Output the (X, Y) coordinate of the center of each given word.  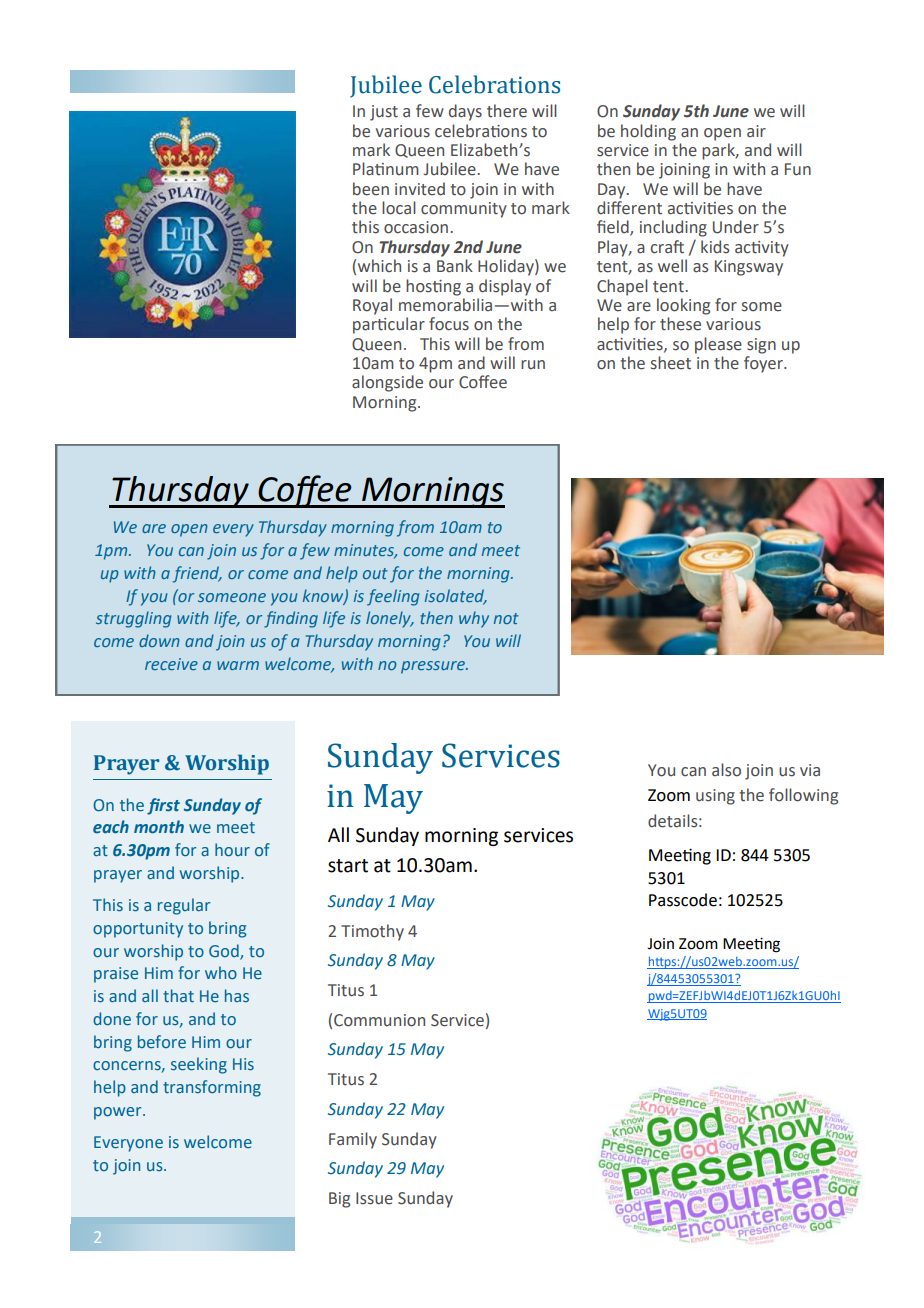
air (756, 131)
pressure (434, 667)
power (119, 1113)
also (726, 770)
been (371, 189)
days (465, 112)
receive (171, 664)
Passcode (683, 900)
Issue (374, 1198)
